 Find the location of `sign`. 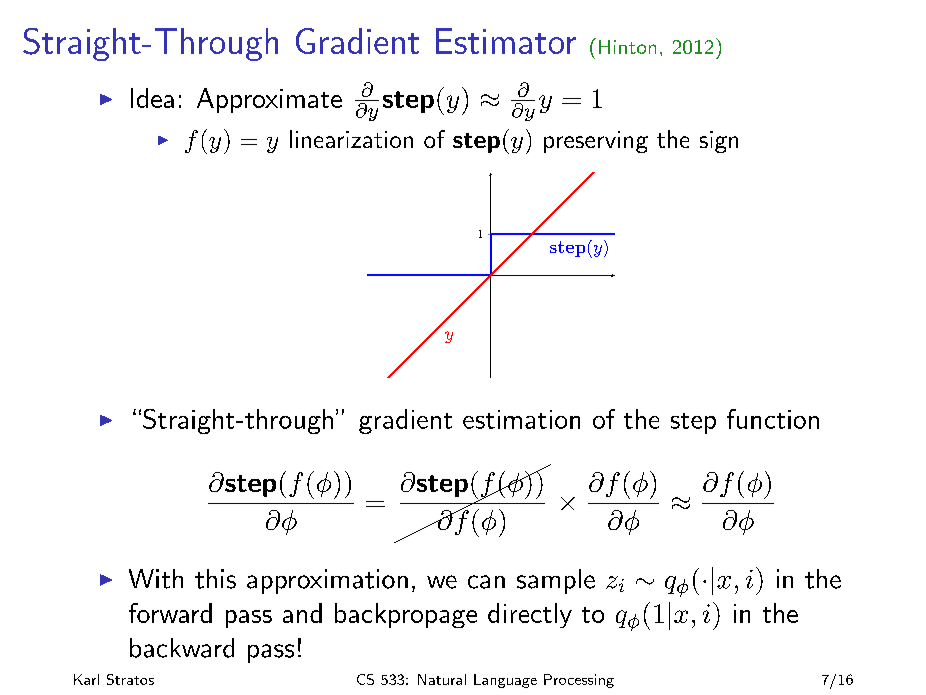

sign is located at coordinates (719, 142).
